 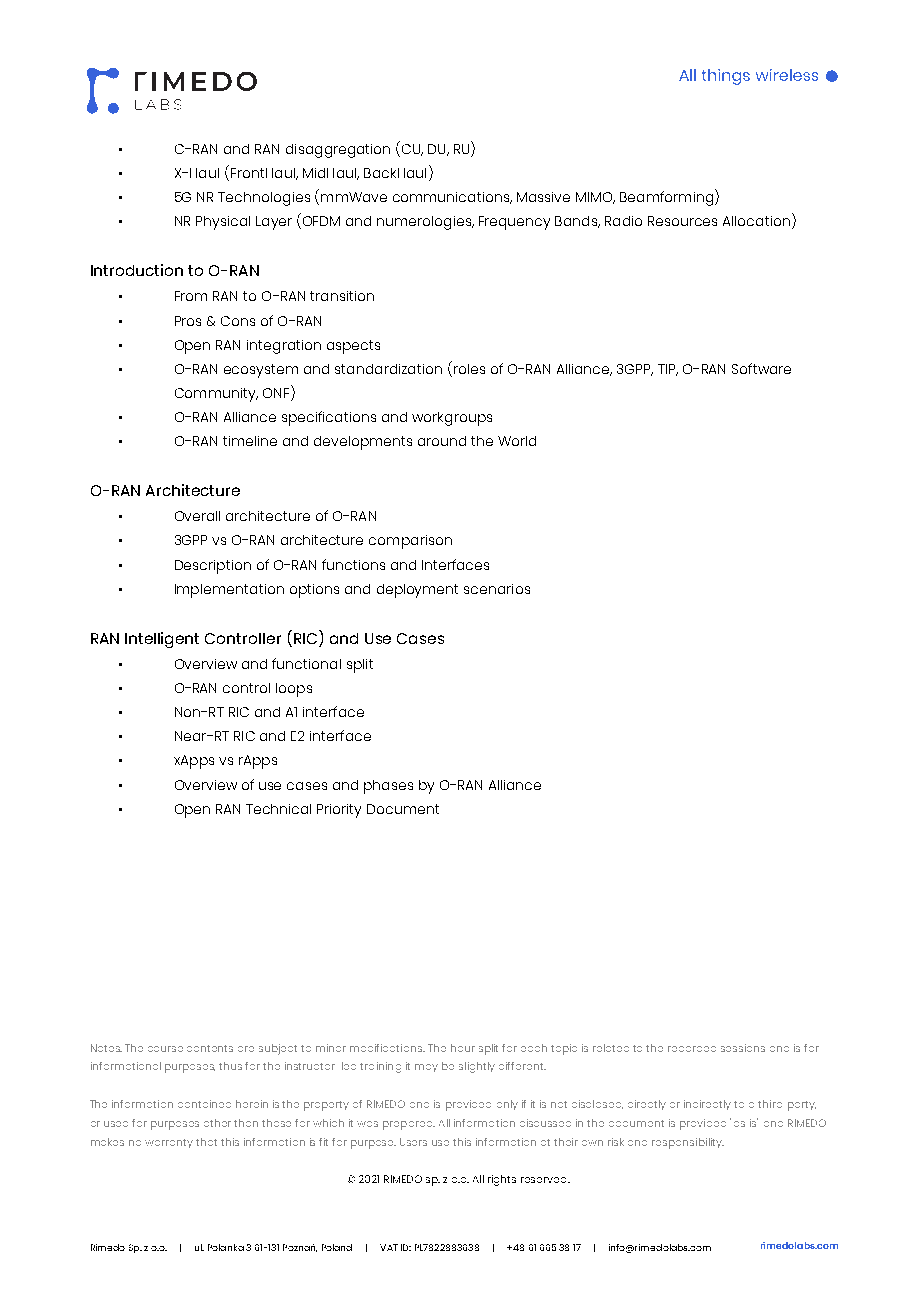 What do you see at coordinates (692, 1049) in the screenshot?
I see `recorded` at bounding box center [692, 1049].
